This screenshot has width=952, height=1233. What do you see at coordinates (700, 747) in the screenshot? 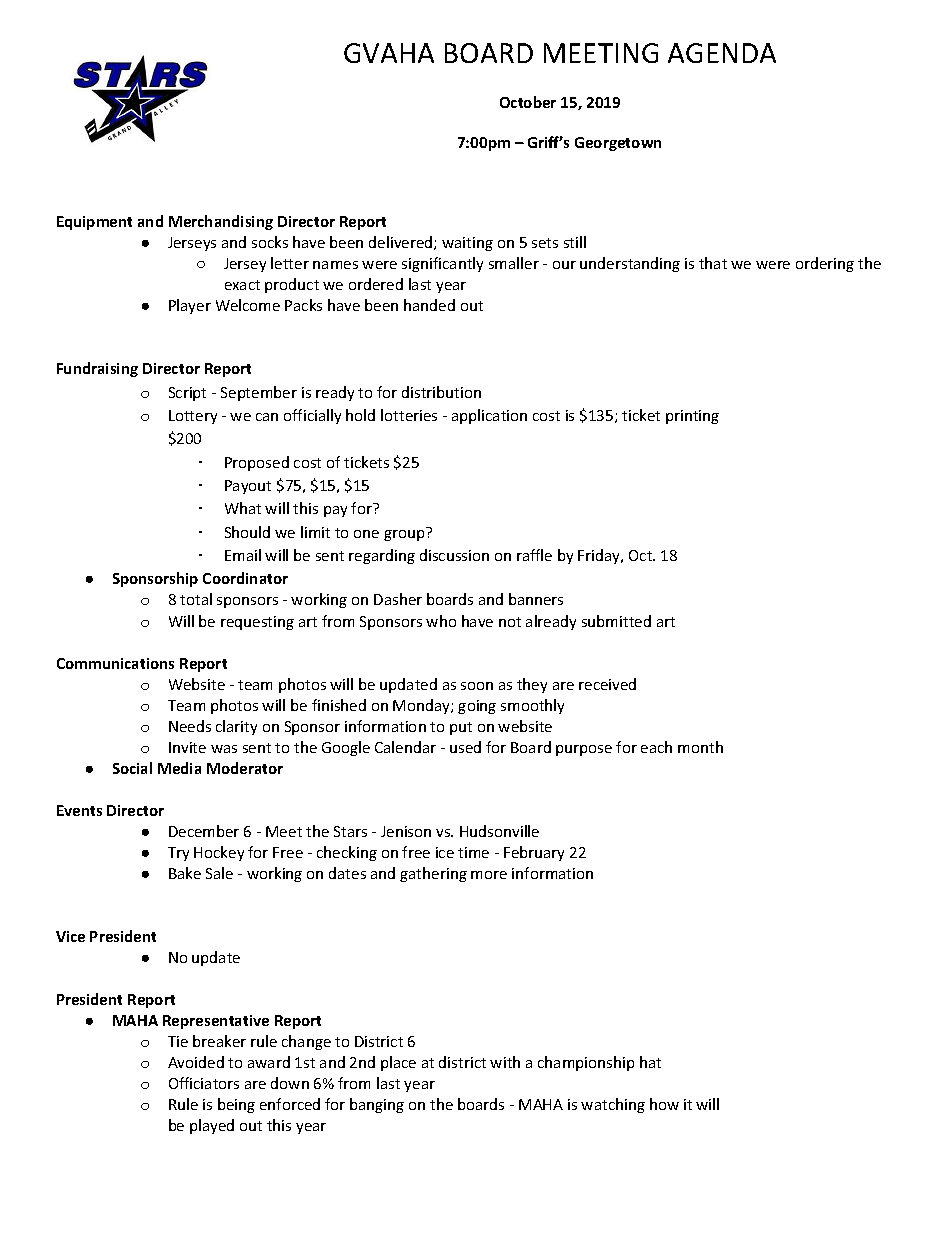
I see `month` at bounding box center [700, 747].
